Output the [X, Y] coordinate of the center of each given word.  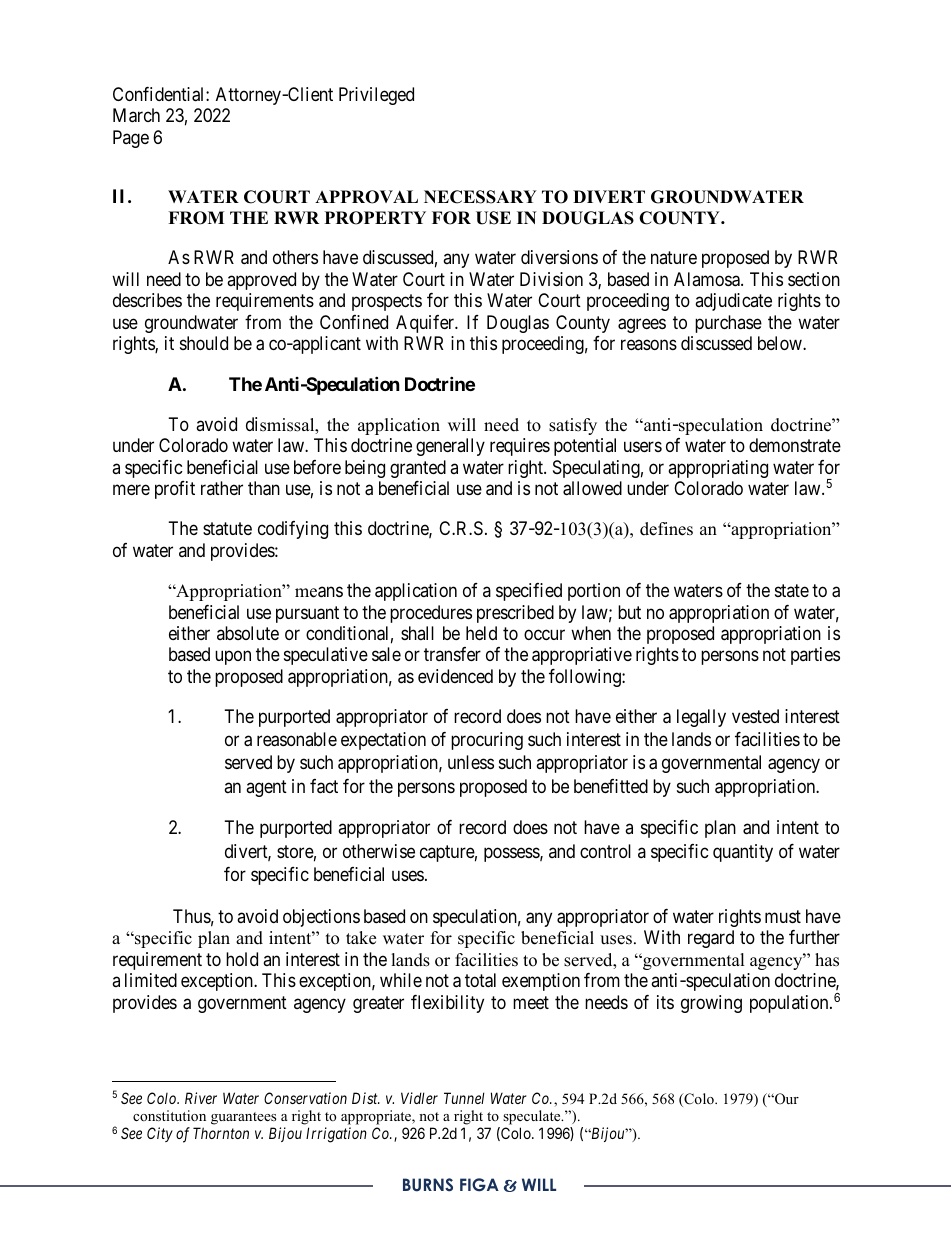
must [783, 916]
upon [233, 658]
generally [450, 447]
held [481, 633]
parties [815, 656]
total [480, 980]
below [781, 343]
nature [674, 258]
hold [242, 959]
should [204, 343]
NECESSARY [480, 197]
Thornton [221, 1133]
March [136, 115]
